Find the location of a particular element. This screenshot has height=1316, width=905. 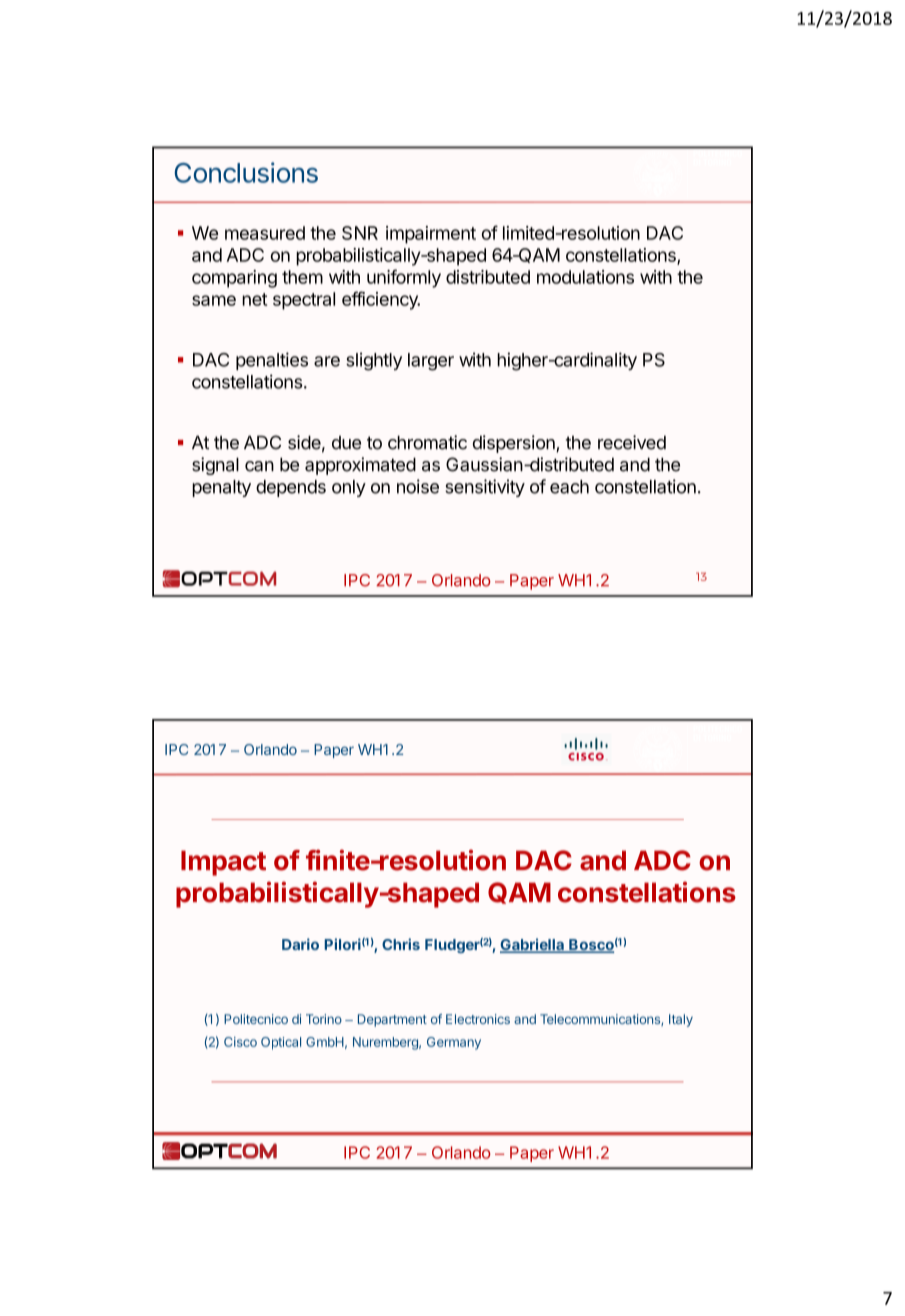

depends is located at coordinates (291, 488).
